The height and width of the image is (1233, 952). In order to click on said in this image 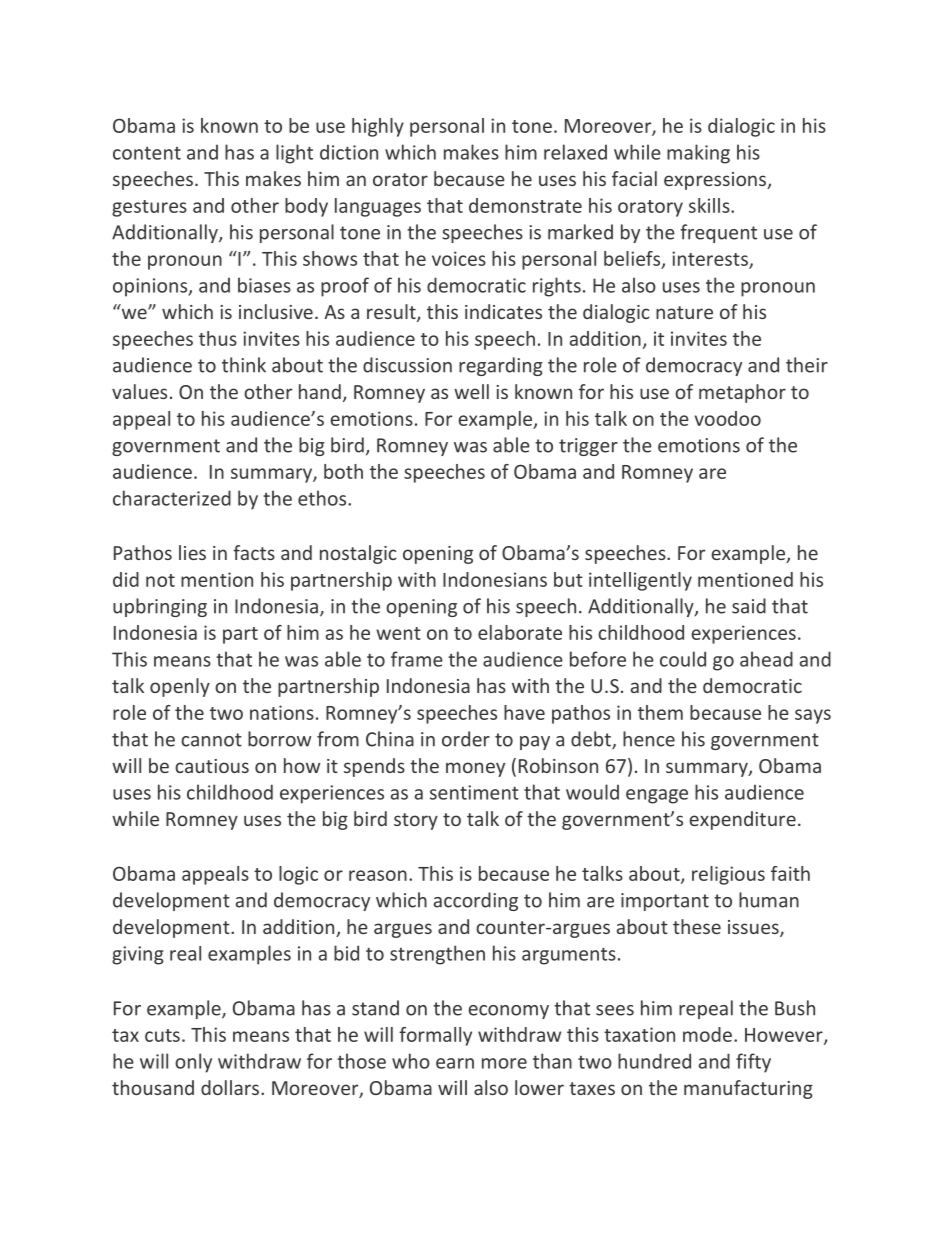, I will do `click(749, 606)`.
